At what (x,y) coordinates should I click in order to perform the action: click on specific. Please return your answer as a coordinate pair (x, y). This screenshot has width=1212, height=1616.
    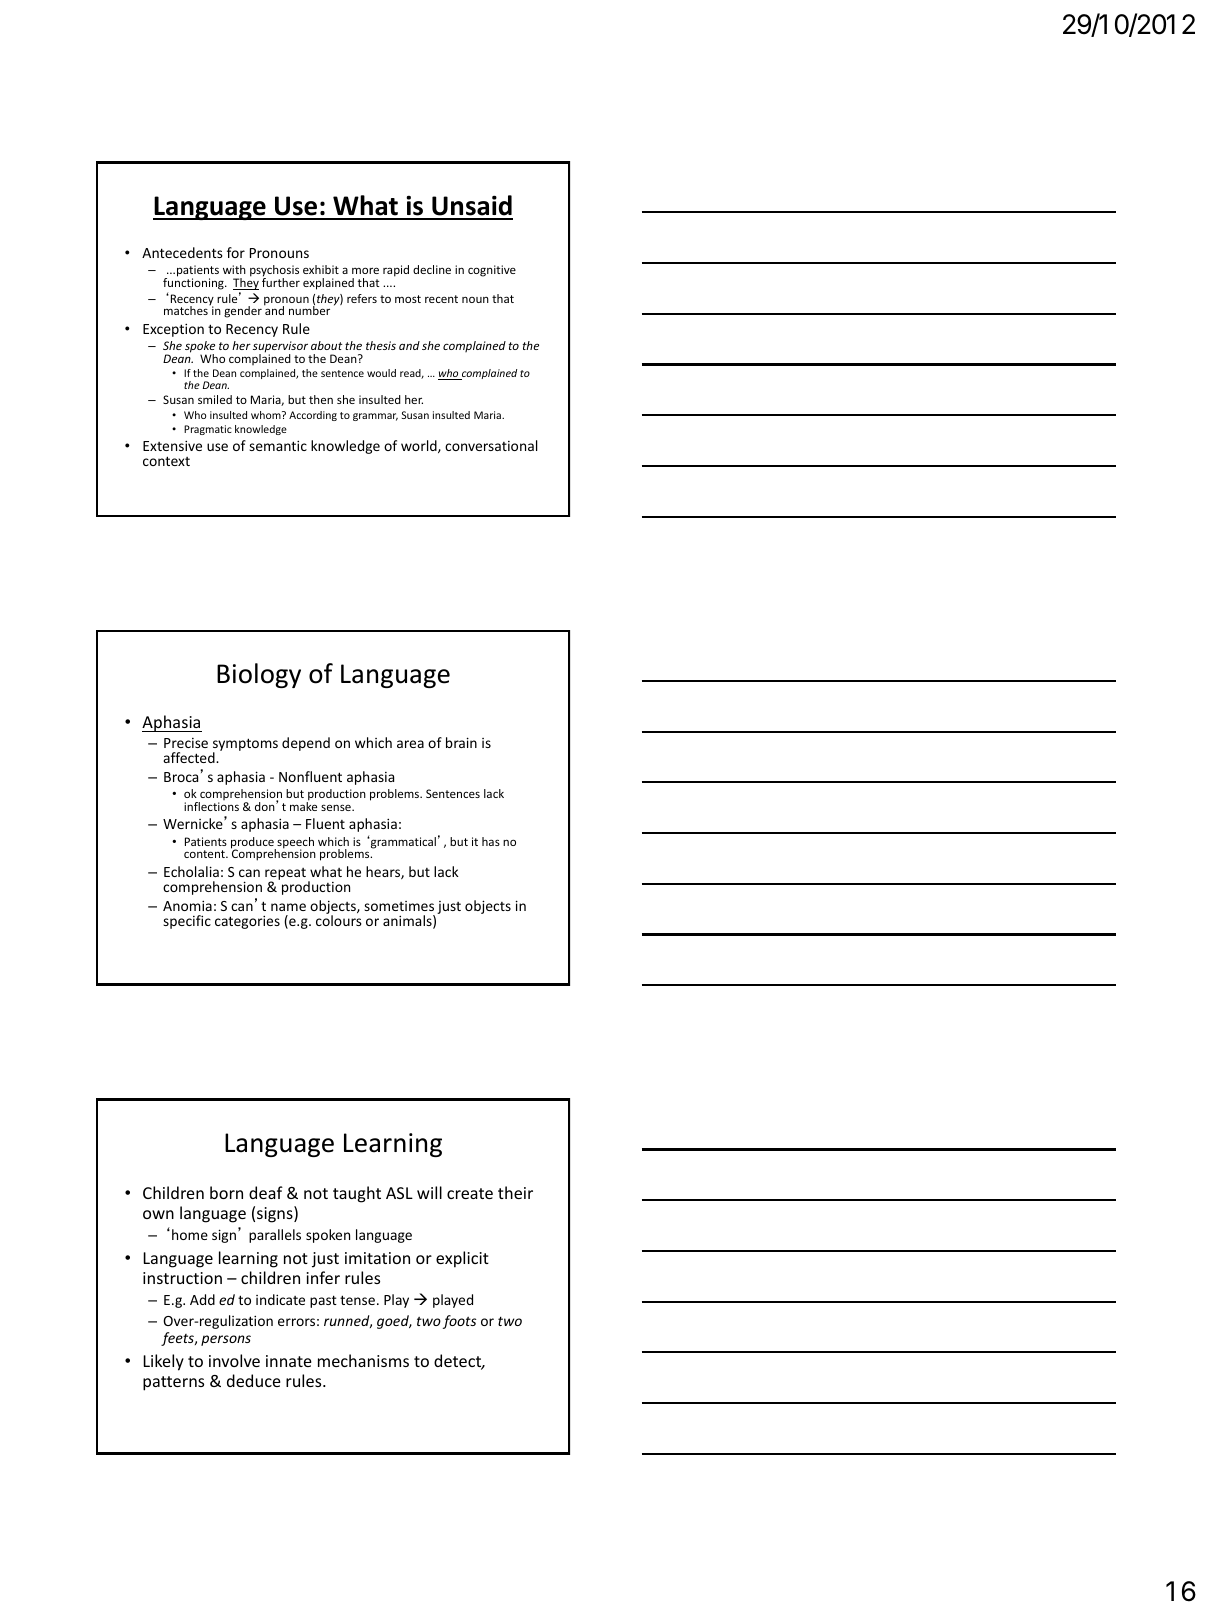
    Looking at the image, I should click on (187, 922).
